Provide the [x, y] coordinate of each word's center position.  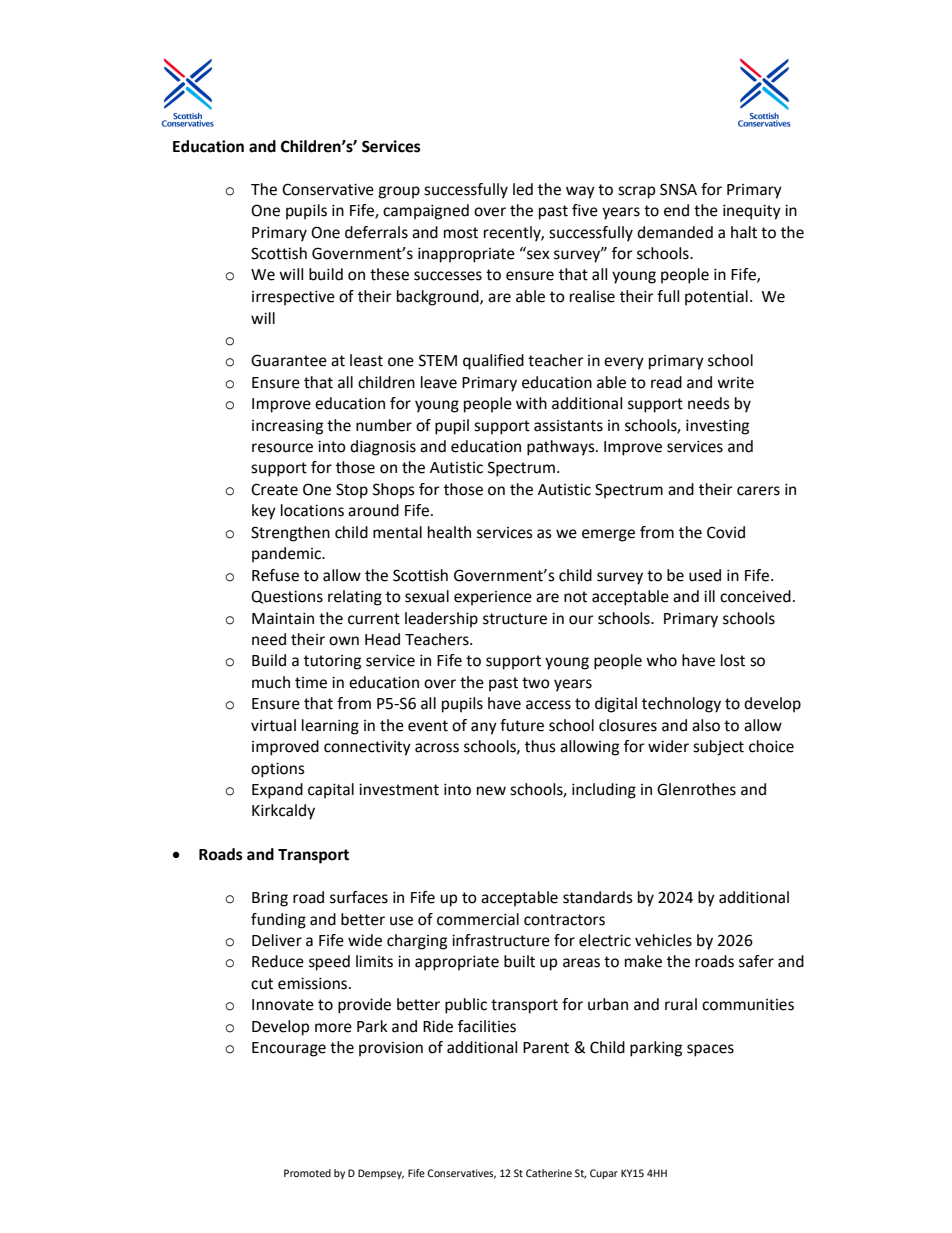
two [536, 683]
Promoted [307, 1173]
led [523, 189]
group [399, 192]
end [676, 210]
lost [733, 660]
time [311, 683]
